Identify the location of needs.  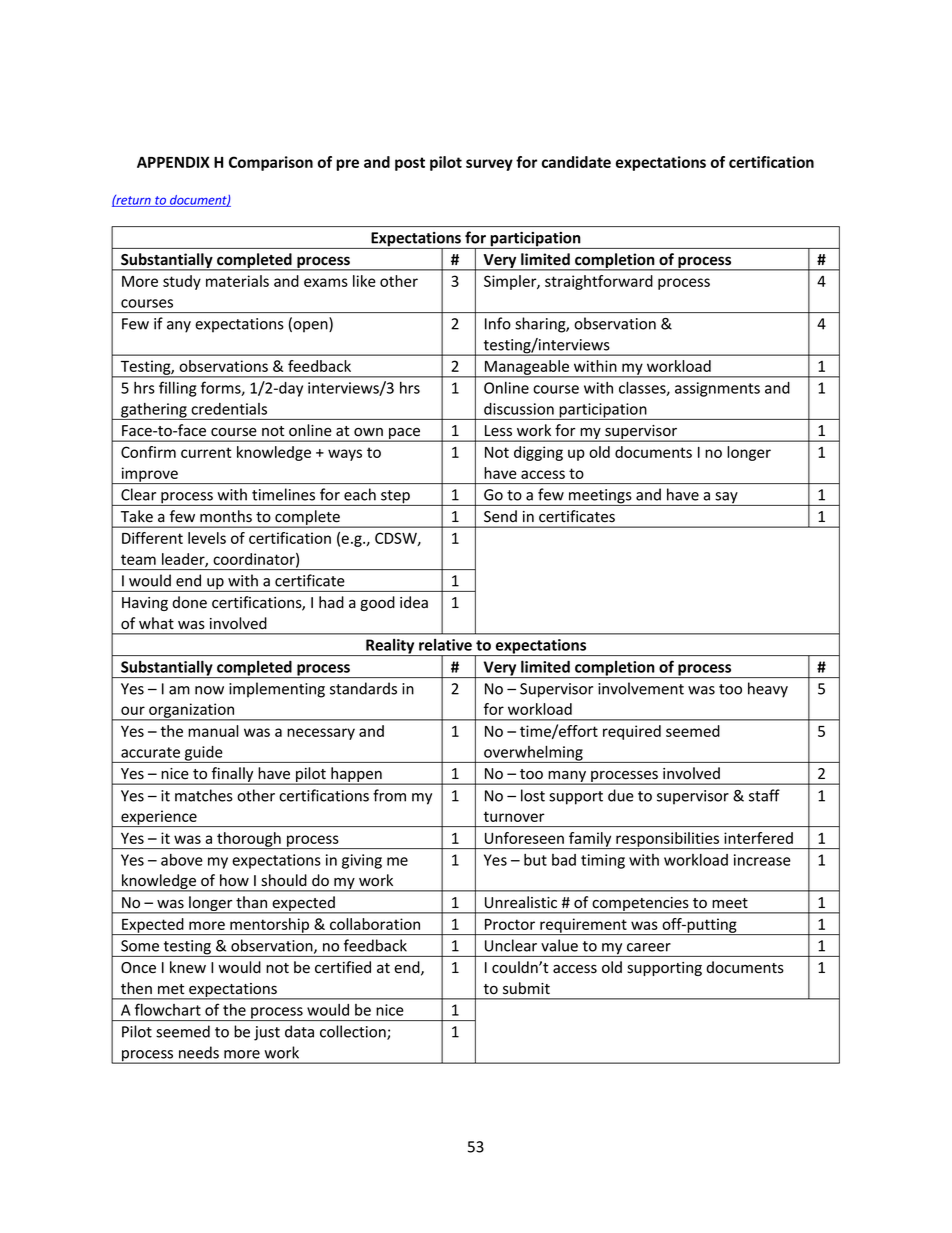
(199, 1052).
